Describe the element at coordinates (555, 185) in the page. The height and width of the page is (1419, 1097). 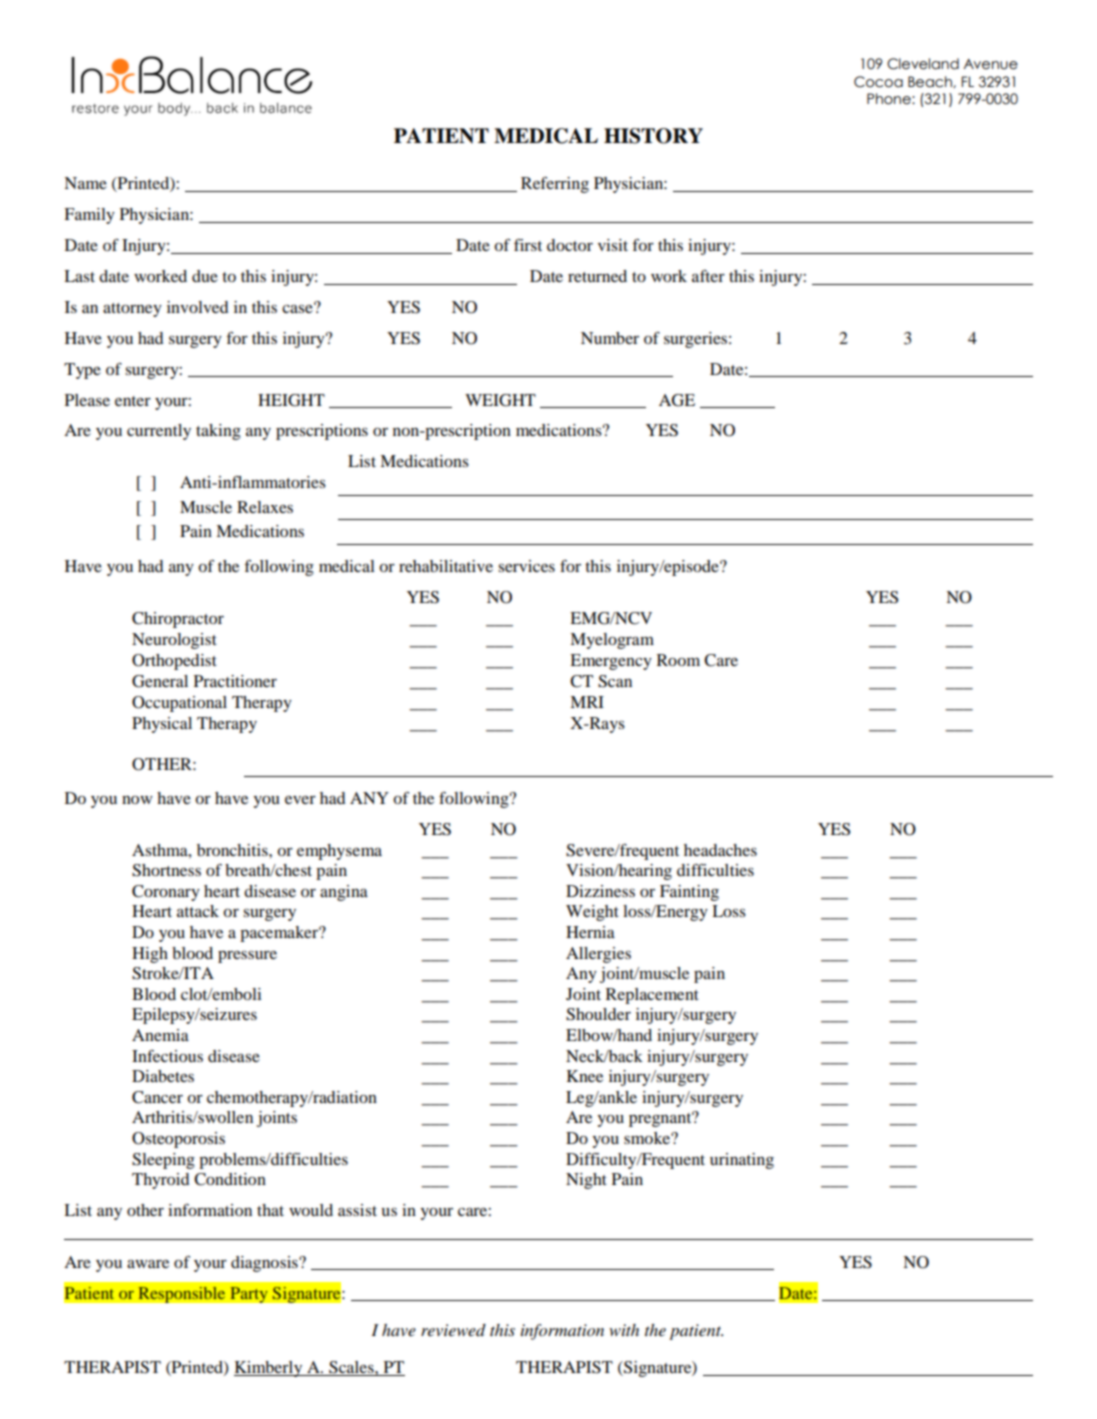
I see `Referring` at that location.
